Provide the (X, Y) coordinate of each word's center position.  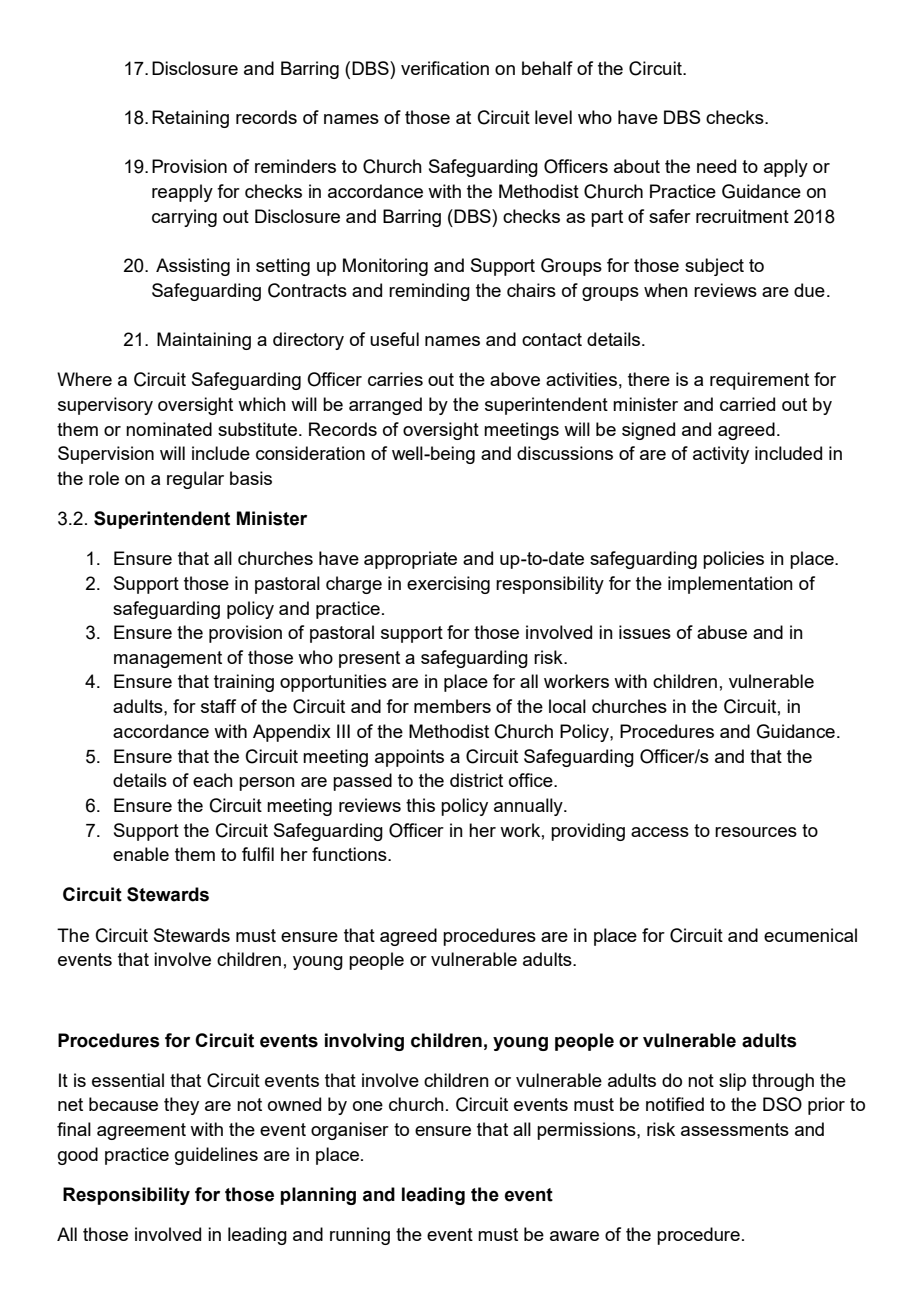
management (168, 659)
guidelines (216, 1156)
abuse (722, 632)
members (452, 706)
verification (445, 68)
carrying (184, 218)
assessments (735, 1129)
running (360, 1236)
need (716, 166)
